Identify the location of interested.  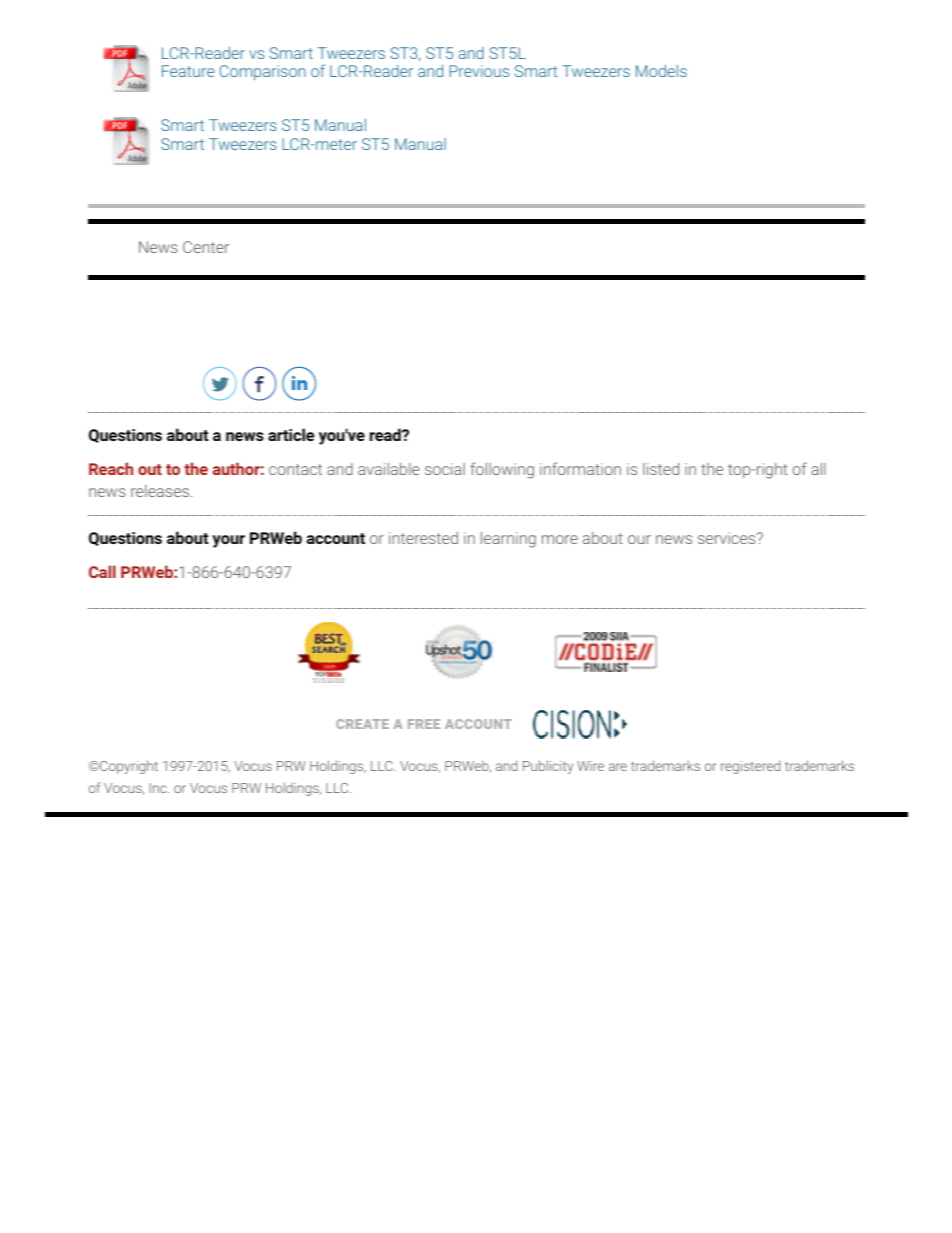
(423, 538).
